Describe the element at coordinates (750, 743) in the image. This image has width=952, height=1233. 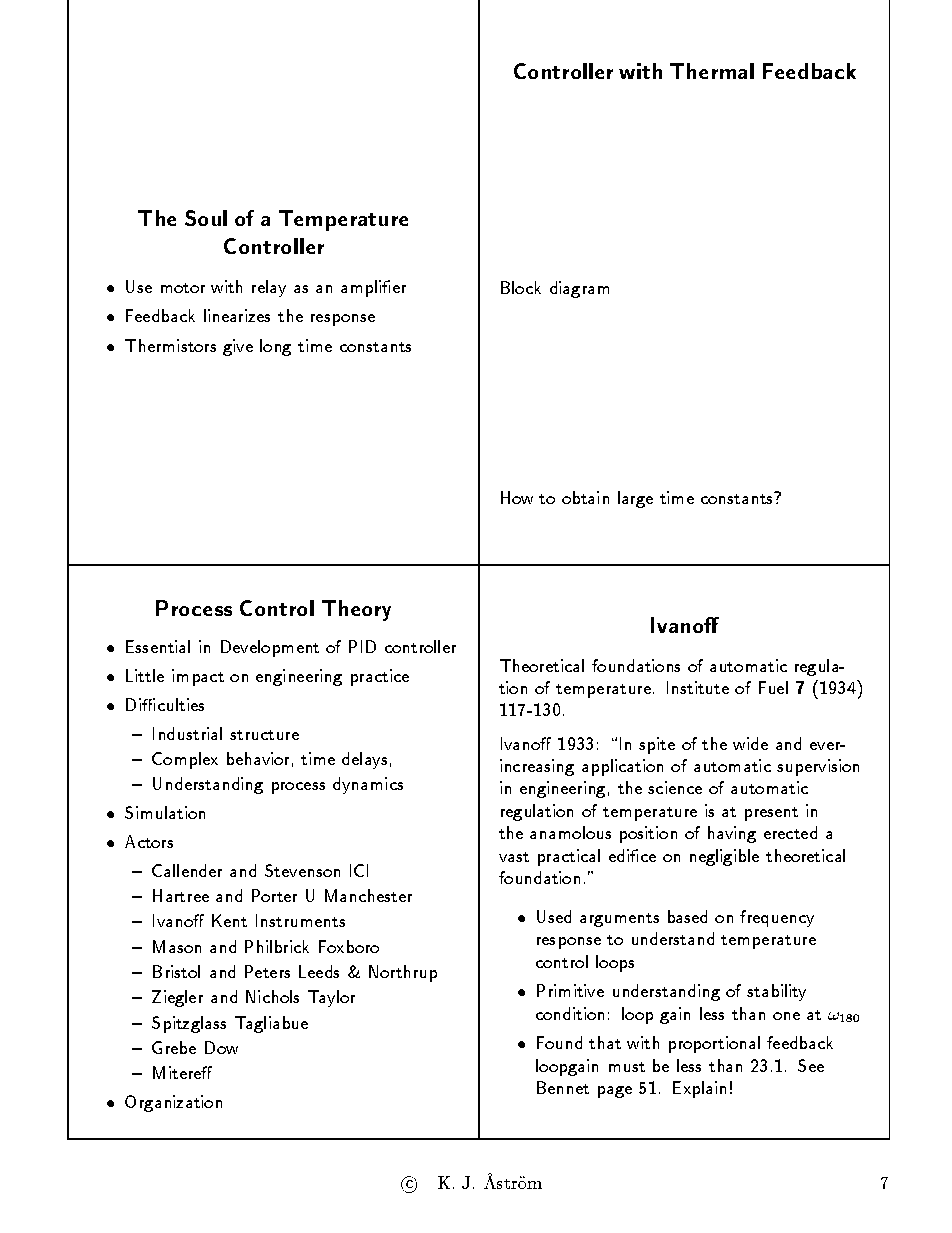
I see `wide` at that location.
